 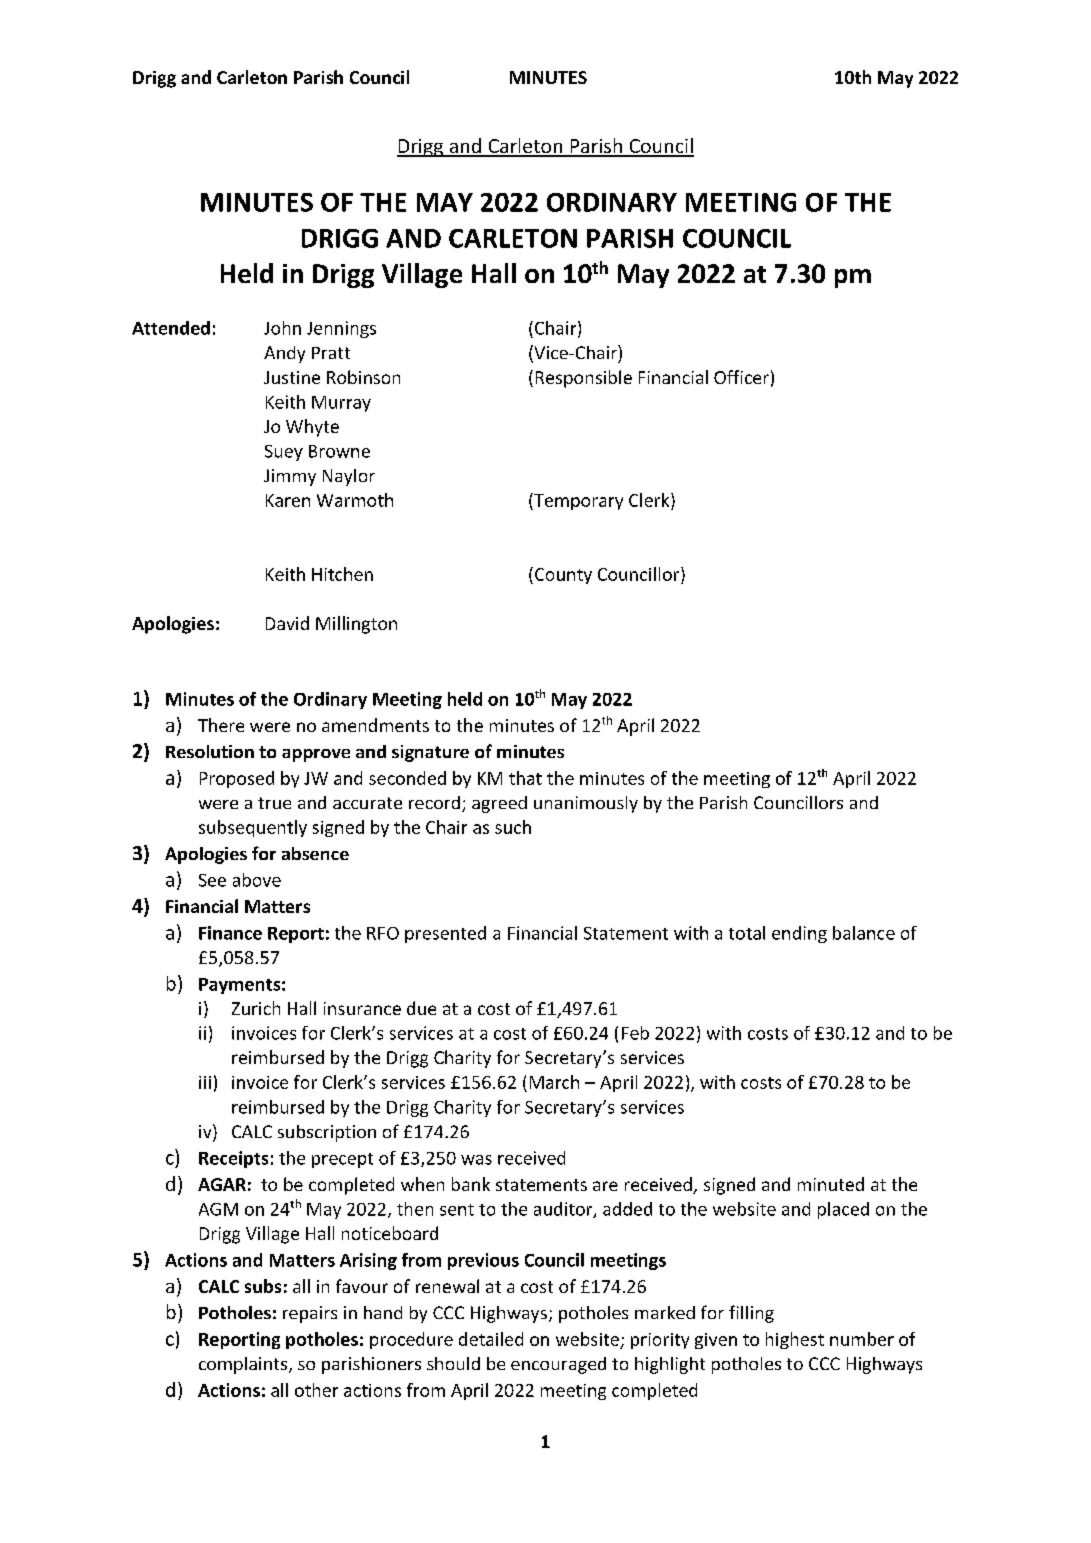 What do you see at coordinates (584, 379) in the screenshot?
I see `Responsible` at bounding box center [584, 379].
